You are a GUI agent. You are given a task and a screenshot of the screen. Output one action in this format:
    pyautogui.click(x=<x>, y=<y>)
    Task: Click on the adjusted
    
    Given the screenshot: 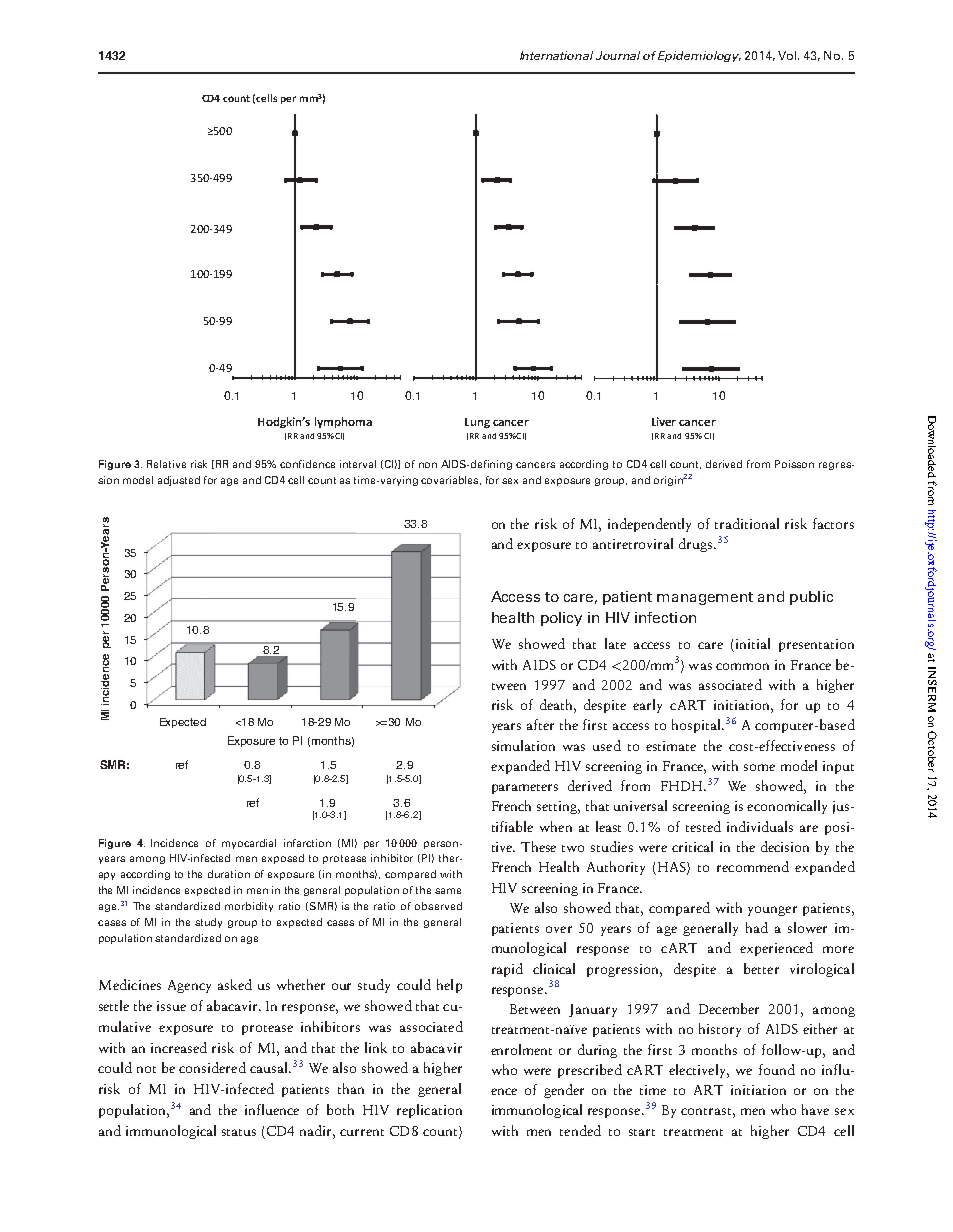 What is the action you would take?
    pyautogui.click(x=179, y=481)
